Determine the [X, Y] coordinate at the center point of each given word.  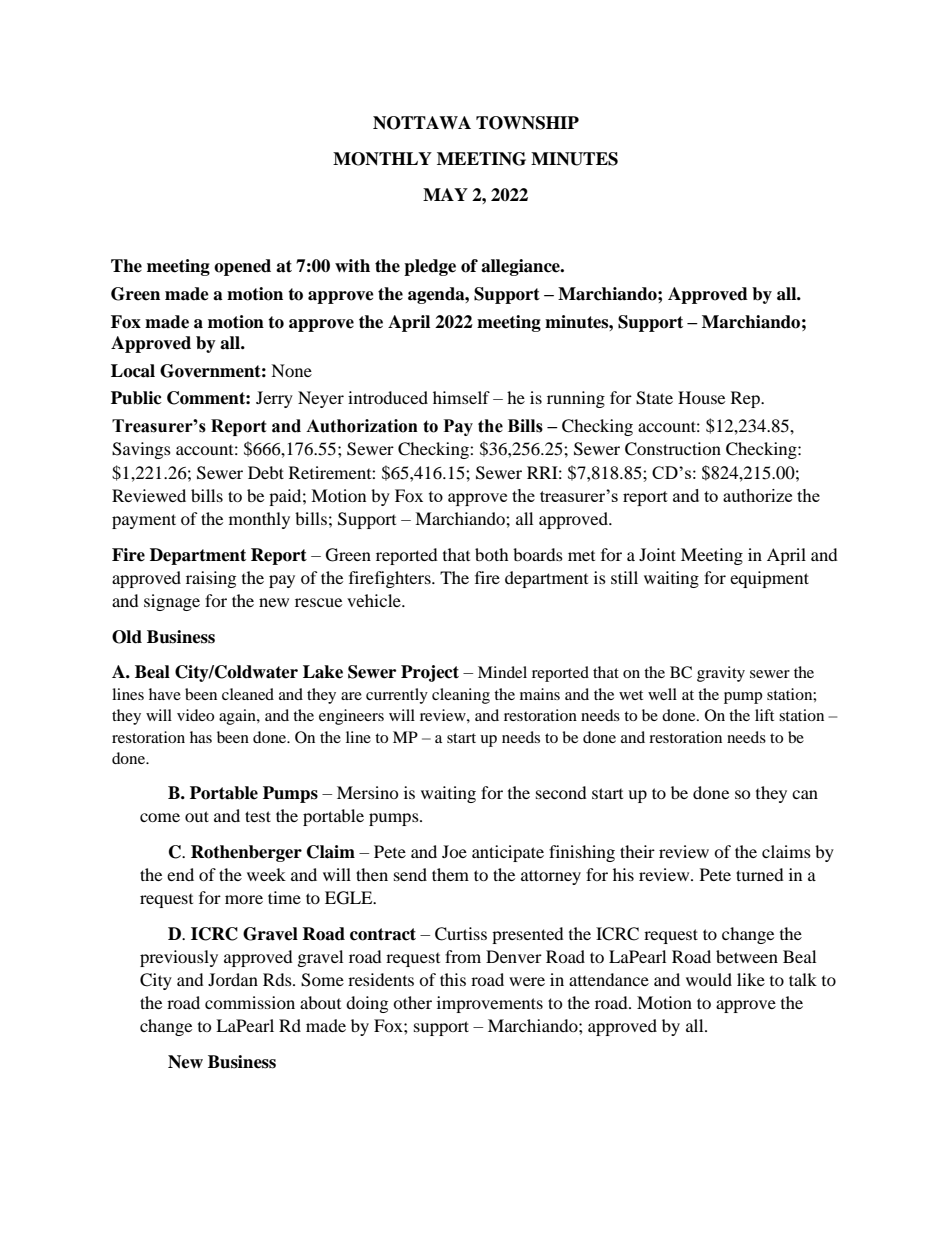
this [453, 979]
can [805, 794]
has [201, 737]
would [709, 979]
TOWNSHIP [527, 123]
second [561, 792]
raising [211, 579]
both [492, 554]
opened [242, 267]
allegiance [521, 267]
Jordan [233, 979]
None [291, 370]
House [701, 397]
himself [461, 397]
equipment [769, 579]
